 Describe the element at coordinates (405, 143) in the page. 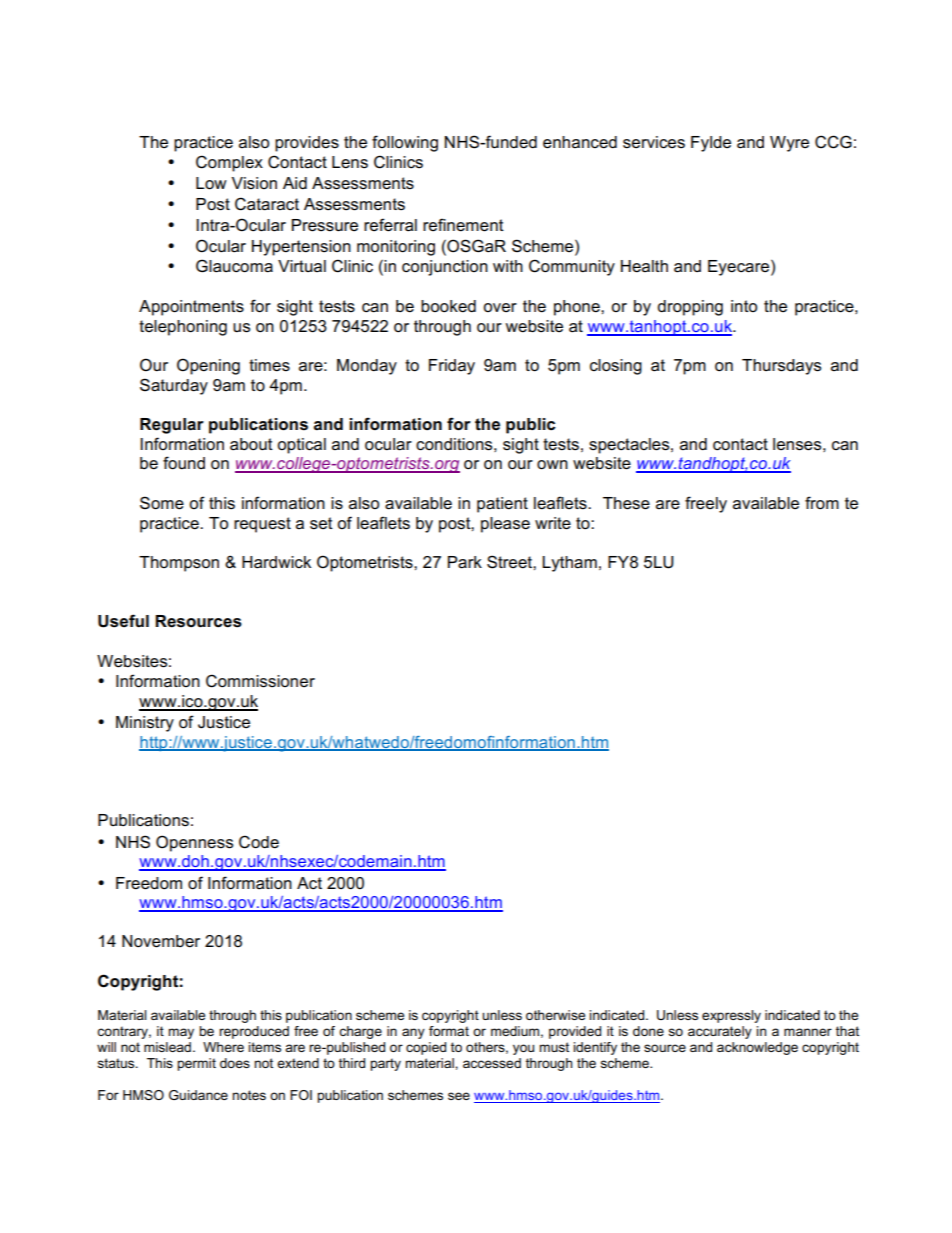

I see `following` at that location.
